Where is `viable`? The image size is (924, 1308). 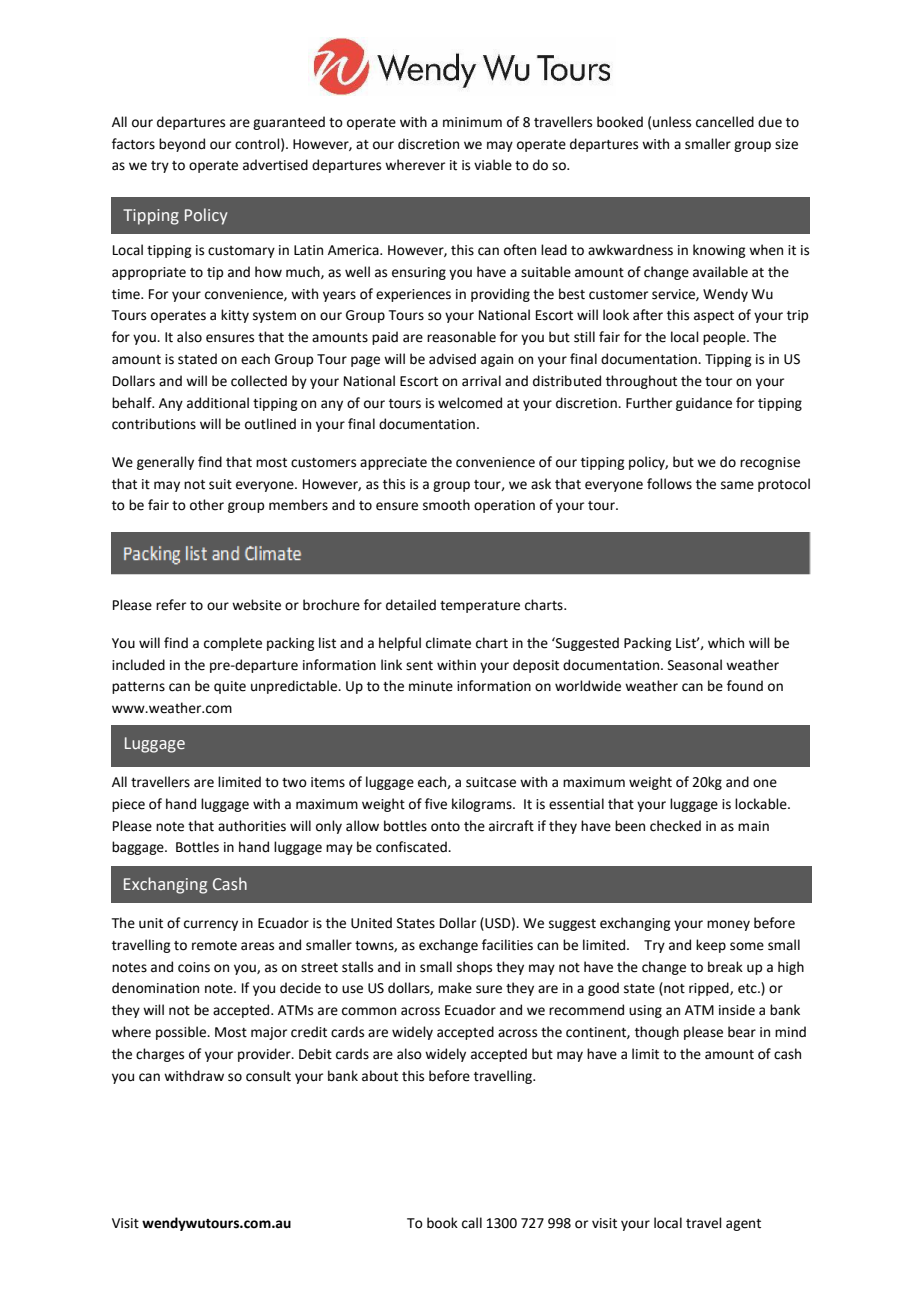
viable is located at coordinates (493, 165).
